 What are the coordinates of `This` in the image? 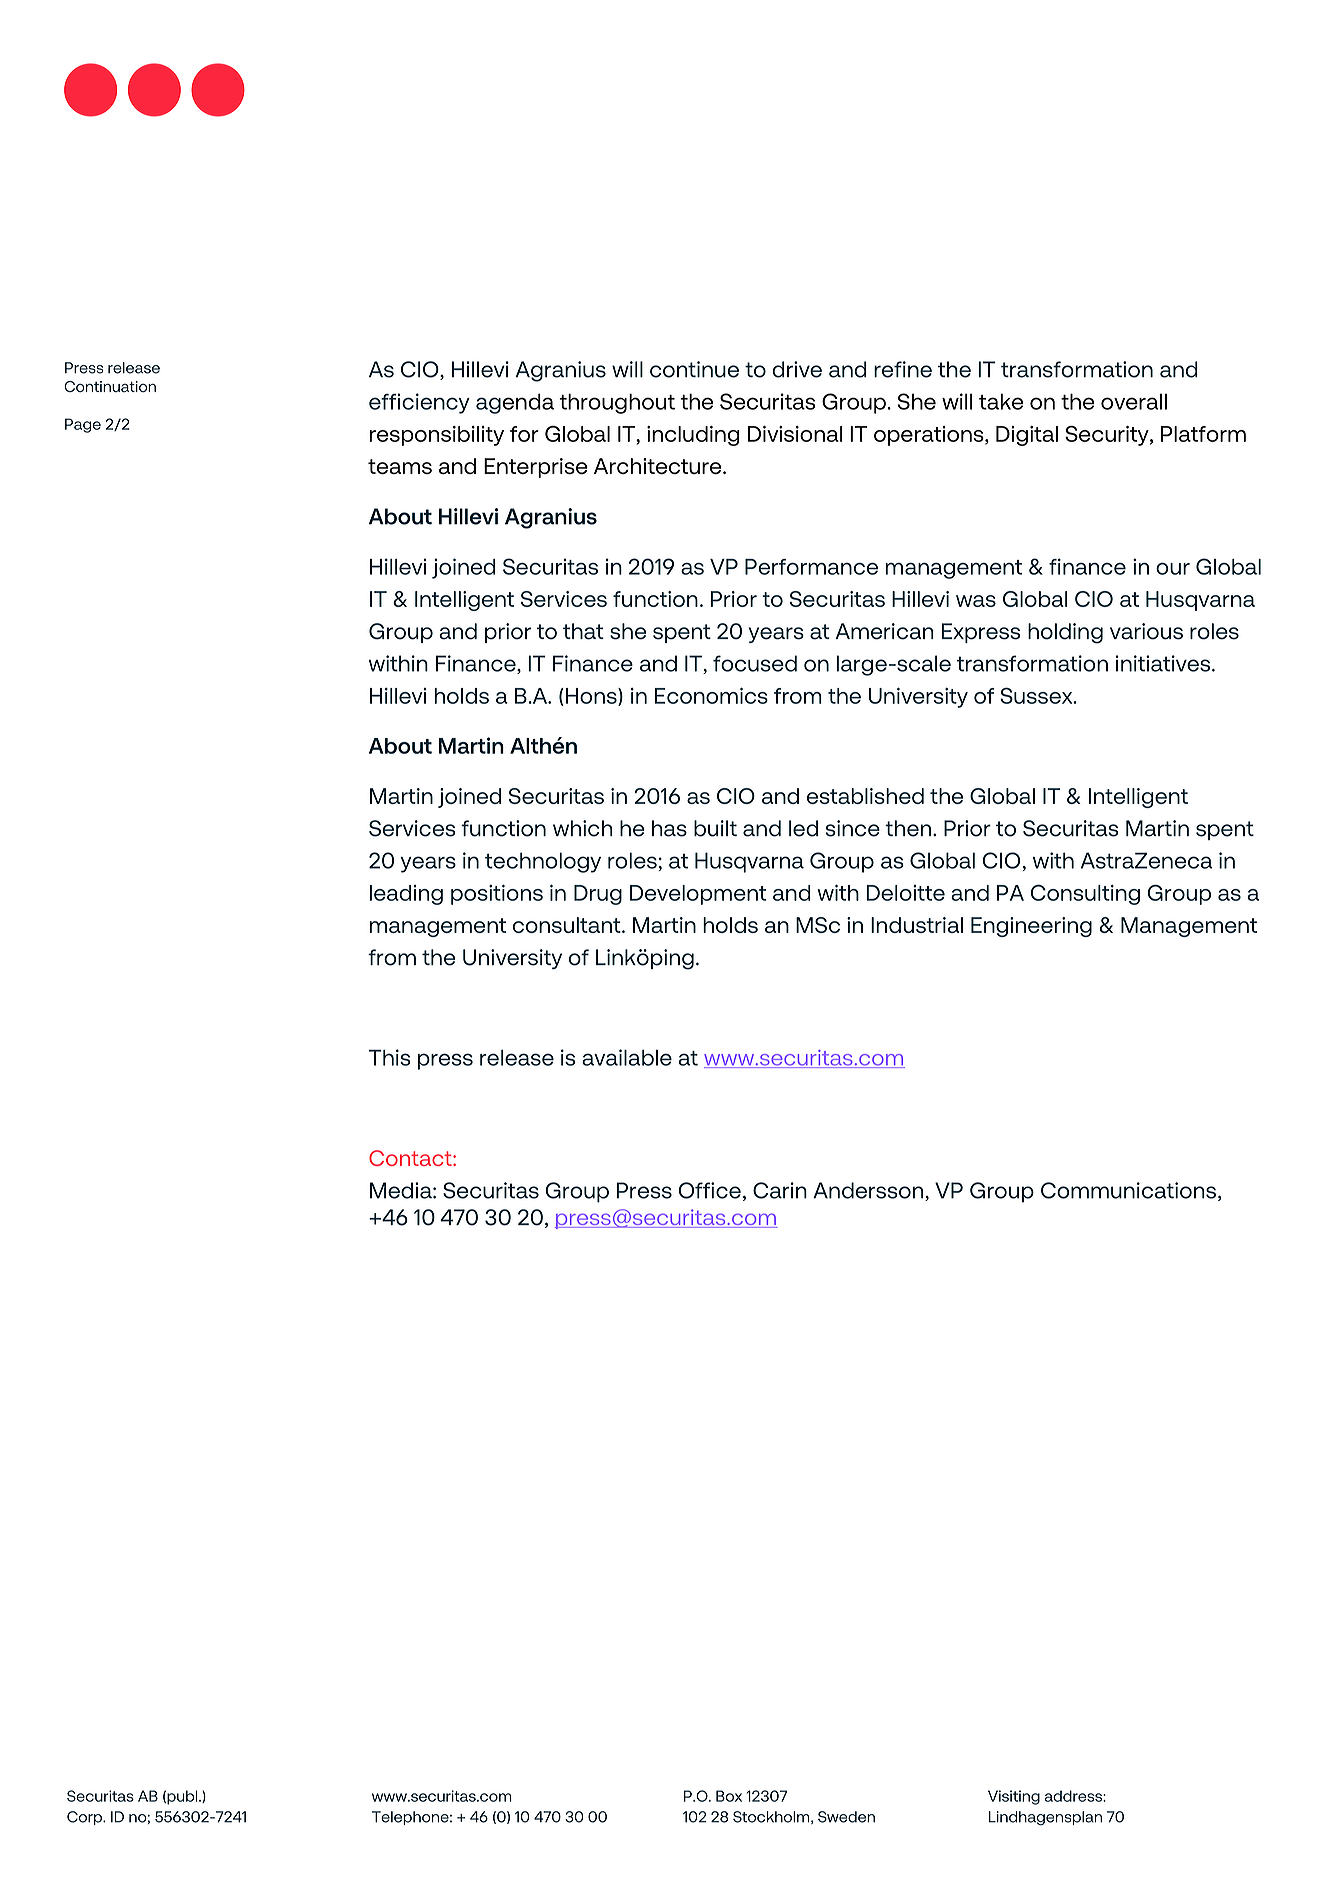 It's located at (390, 1057).
